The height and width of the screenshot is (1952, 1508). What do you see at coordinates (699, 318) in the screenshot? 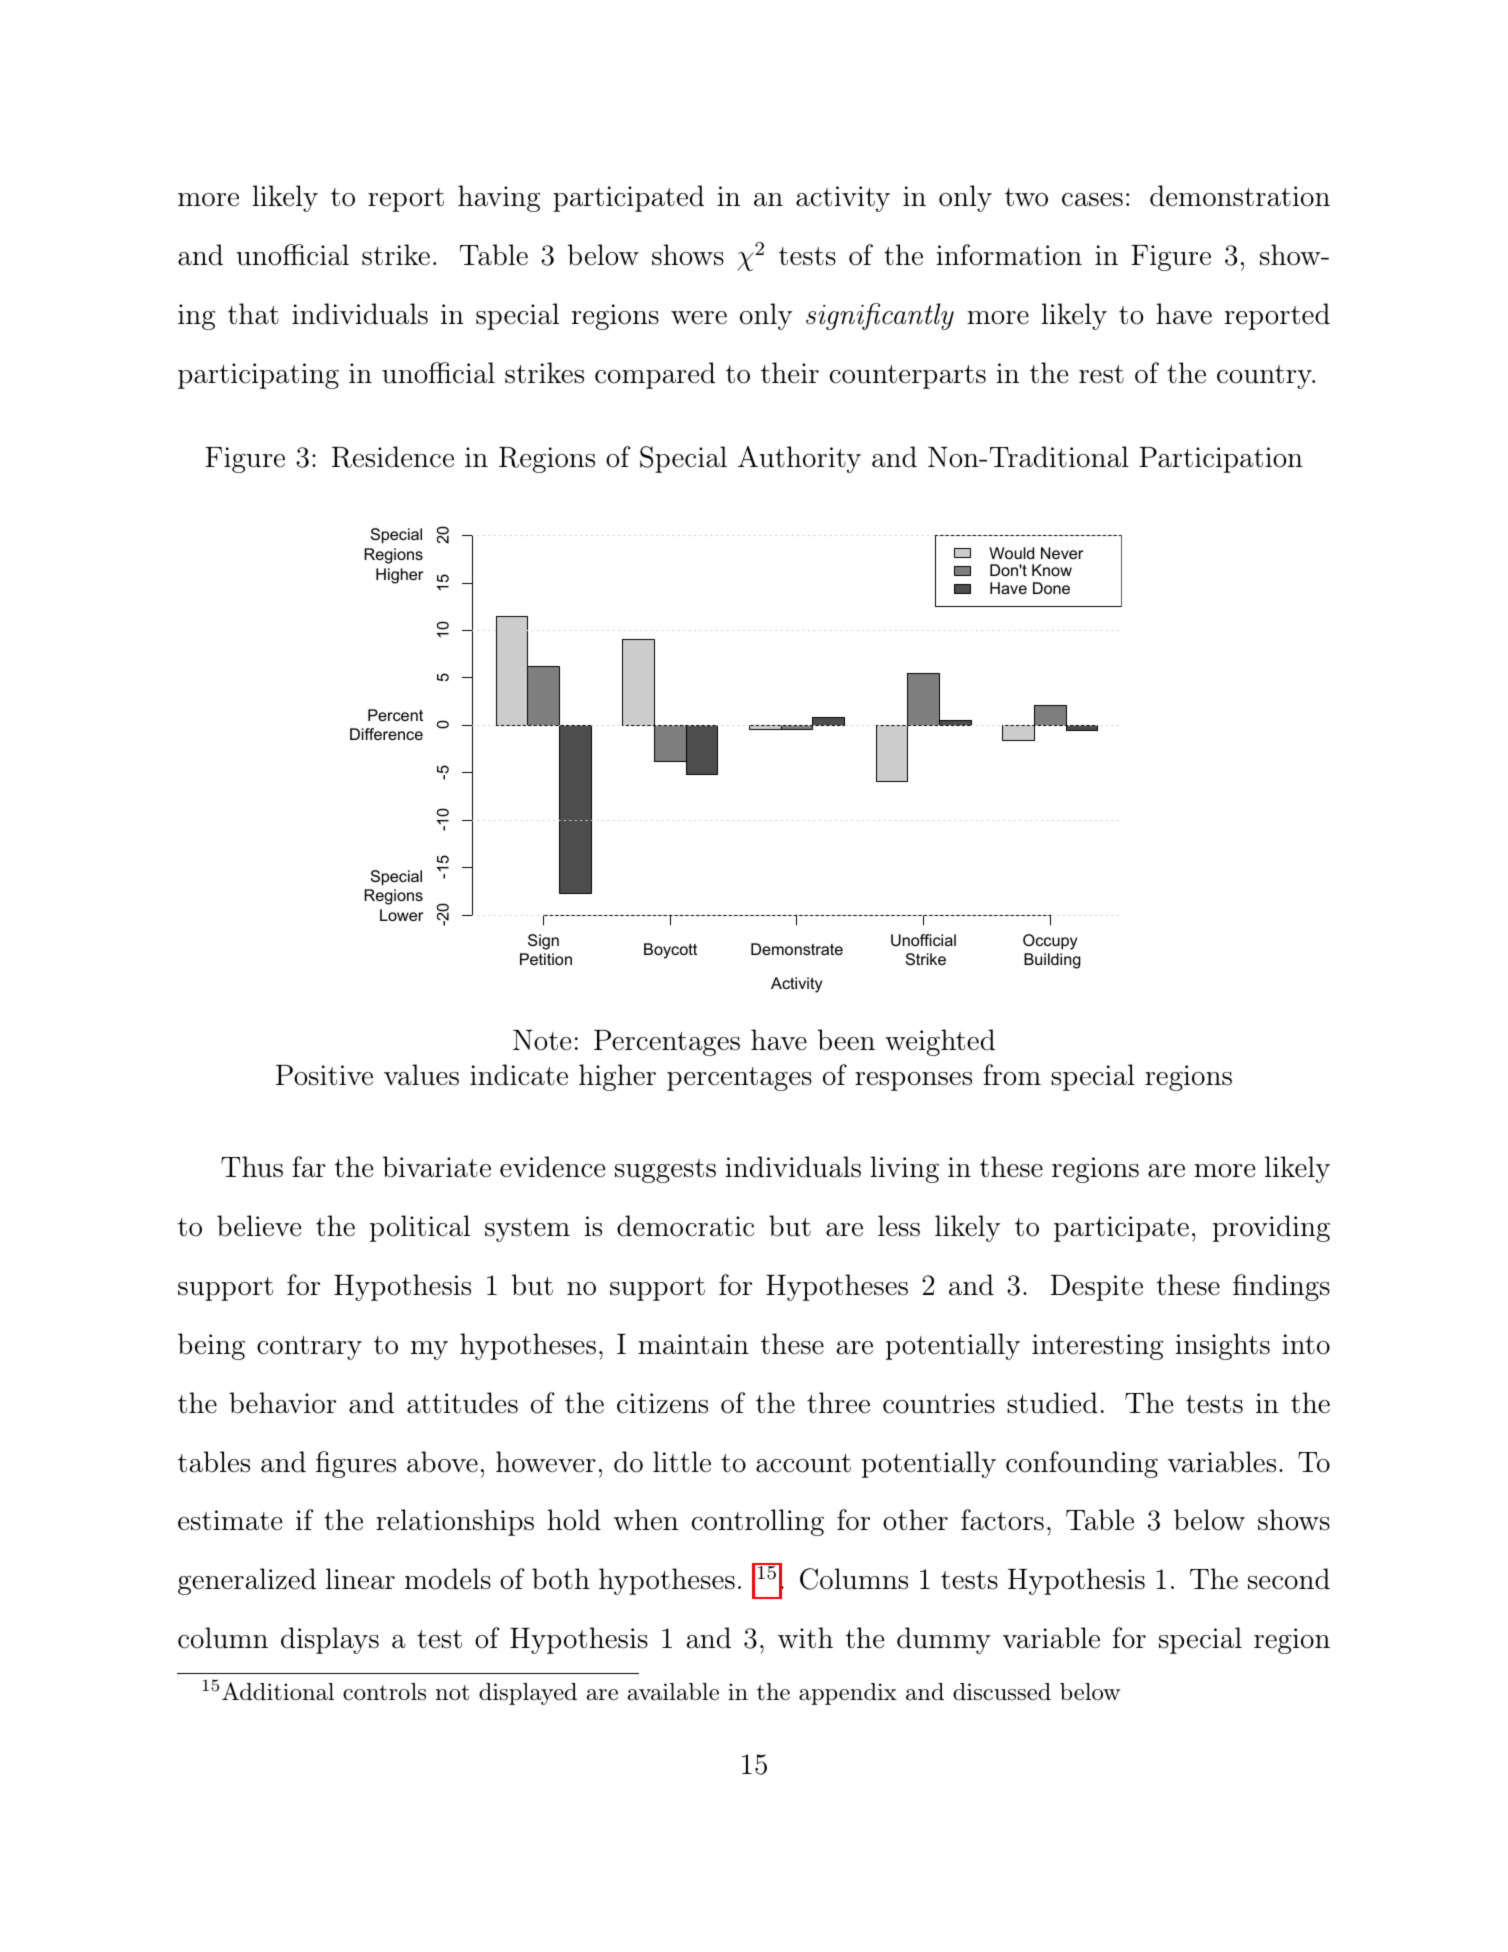
I see `were` at bounding box center [699, 318].
